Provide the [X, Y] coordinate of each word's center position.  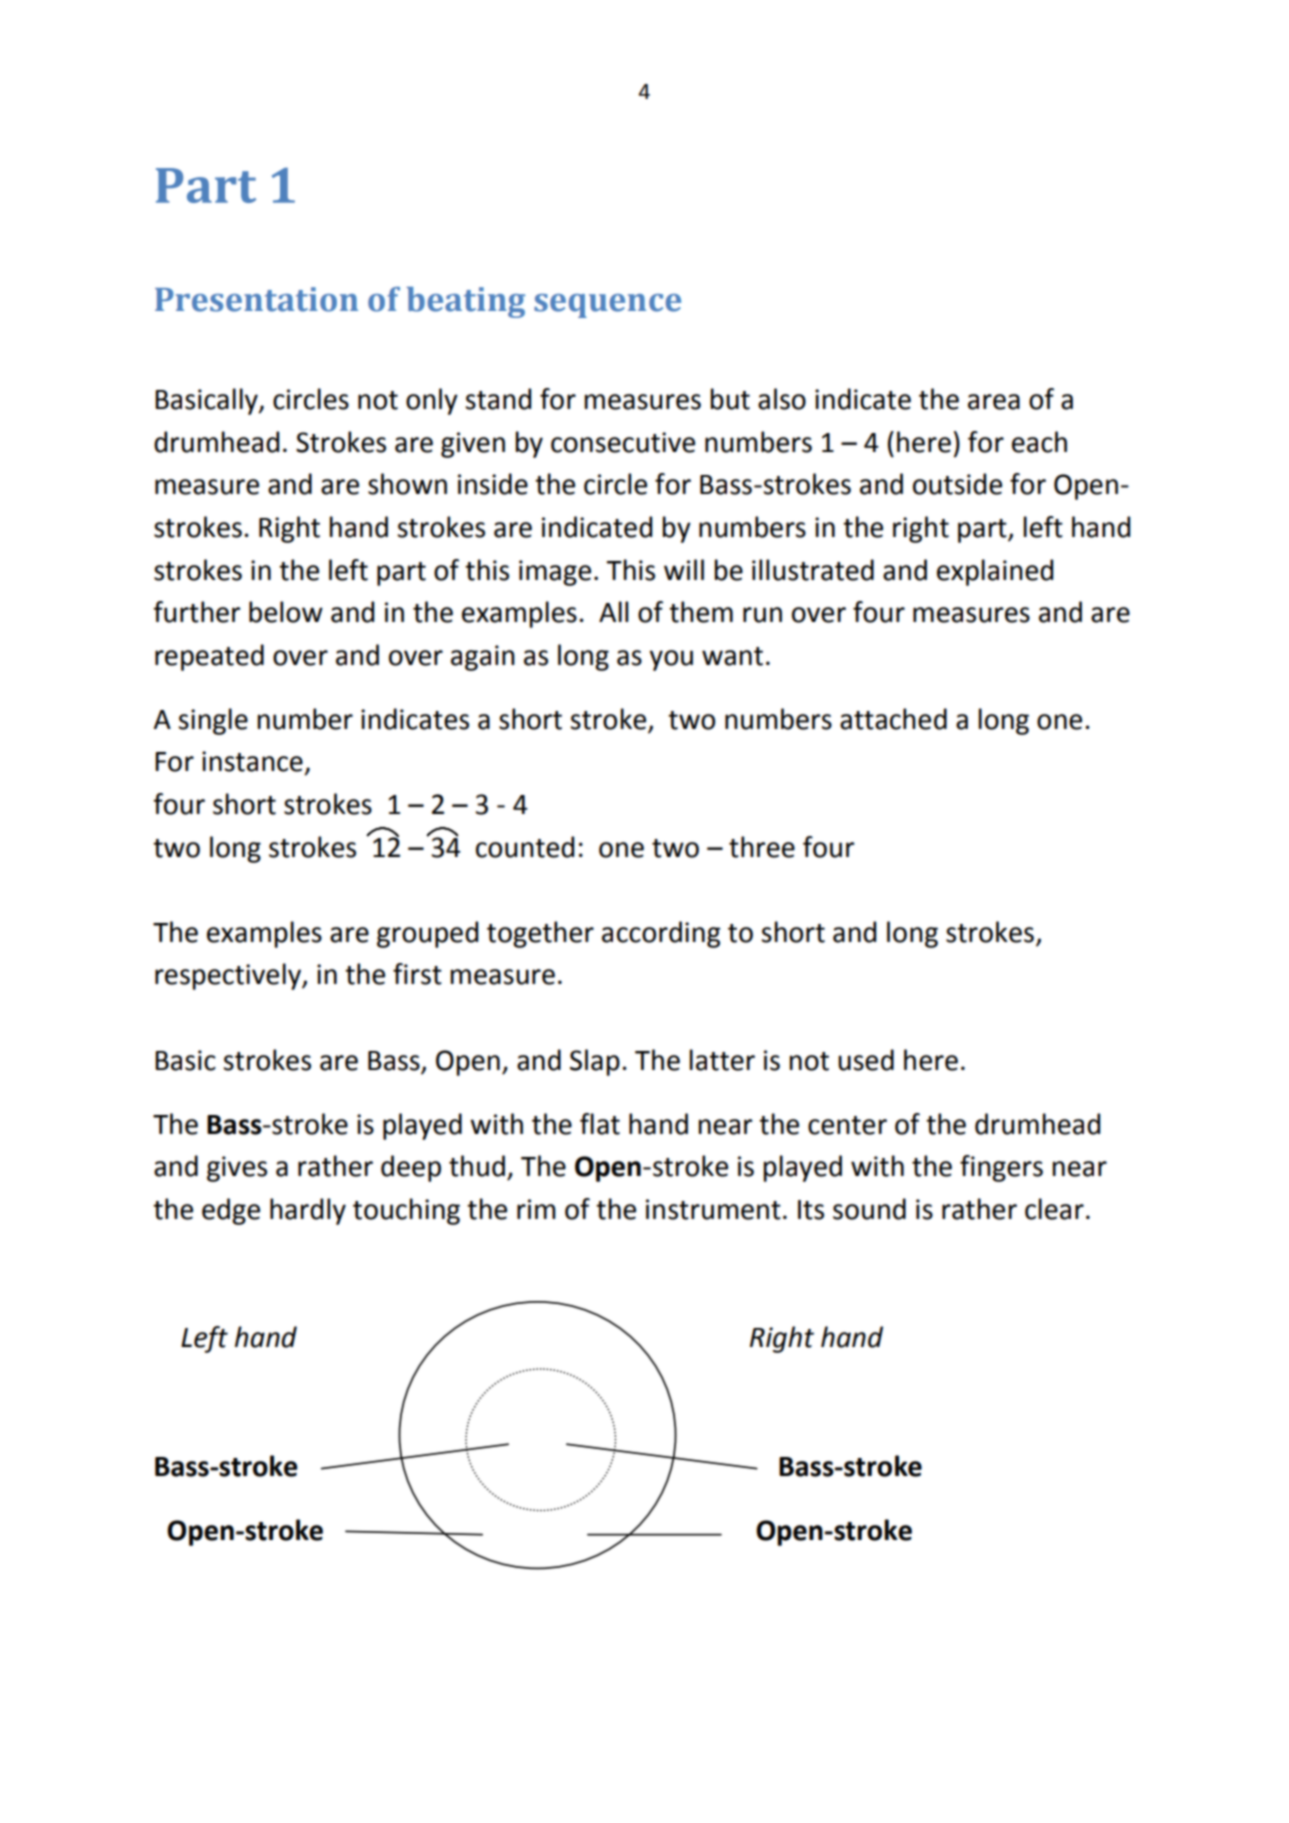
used [866, 1060]
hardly [308, 1211]
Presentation [256, 299]
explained [995, 572]
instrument [713, 1209]
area [994, 402]
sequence [607, 306]
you [671, 660]
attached [893, 719]
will [684, 569]
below [286, 612]
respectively [229, 976]
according [661, 934]
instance [252, 761]
